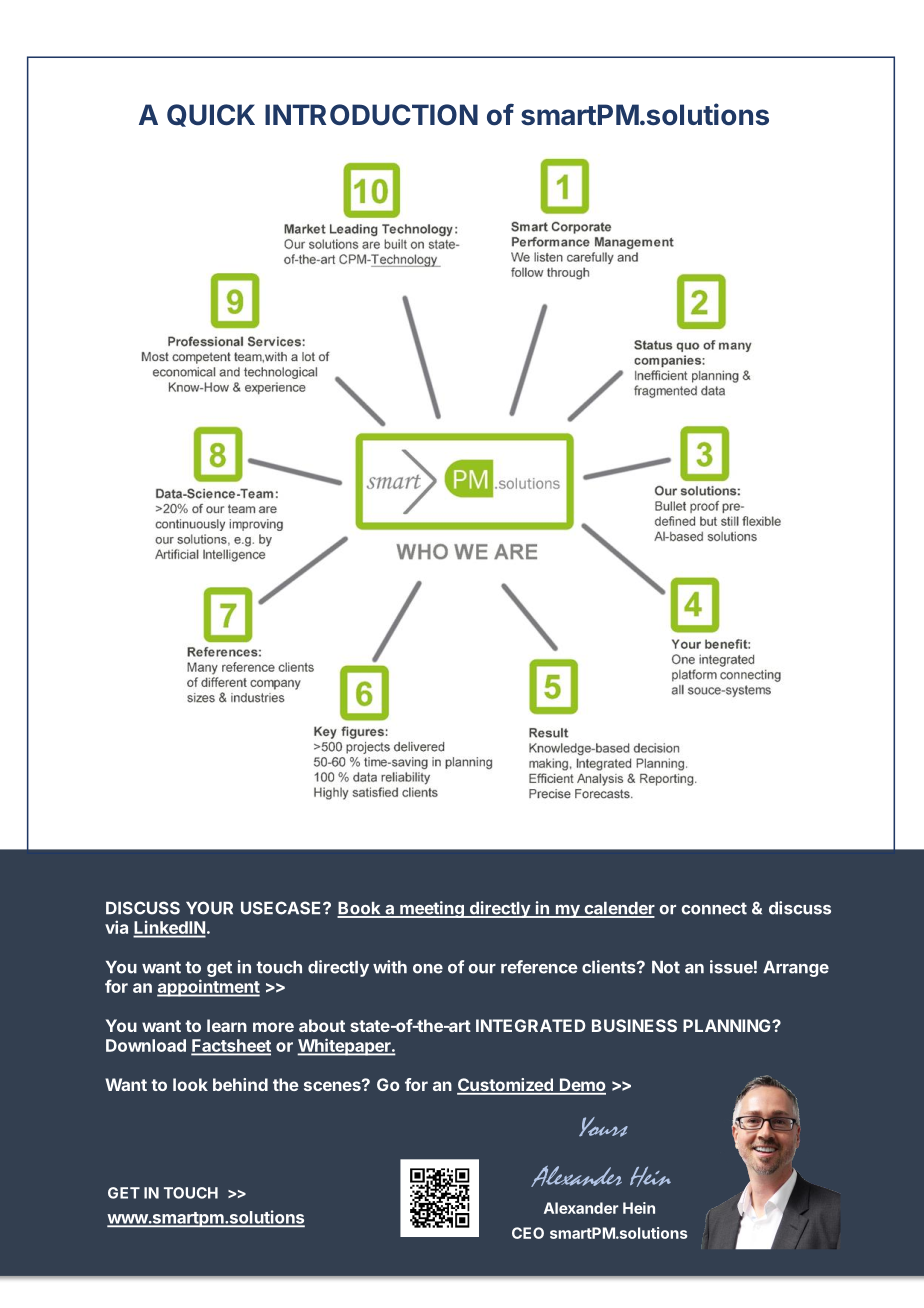  I want to click on meeting, so click(432, 909).
